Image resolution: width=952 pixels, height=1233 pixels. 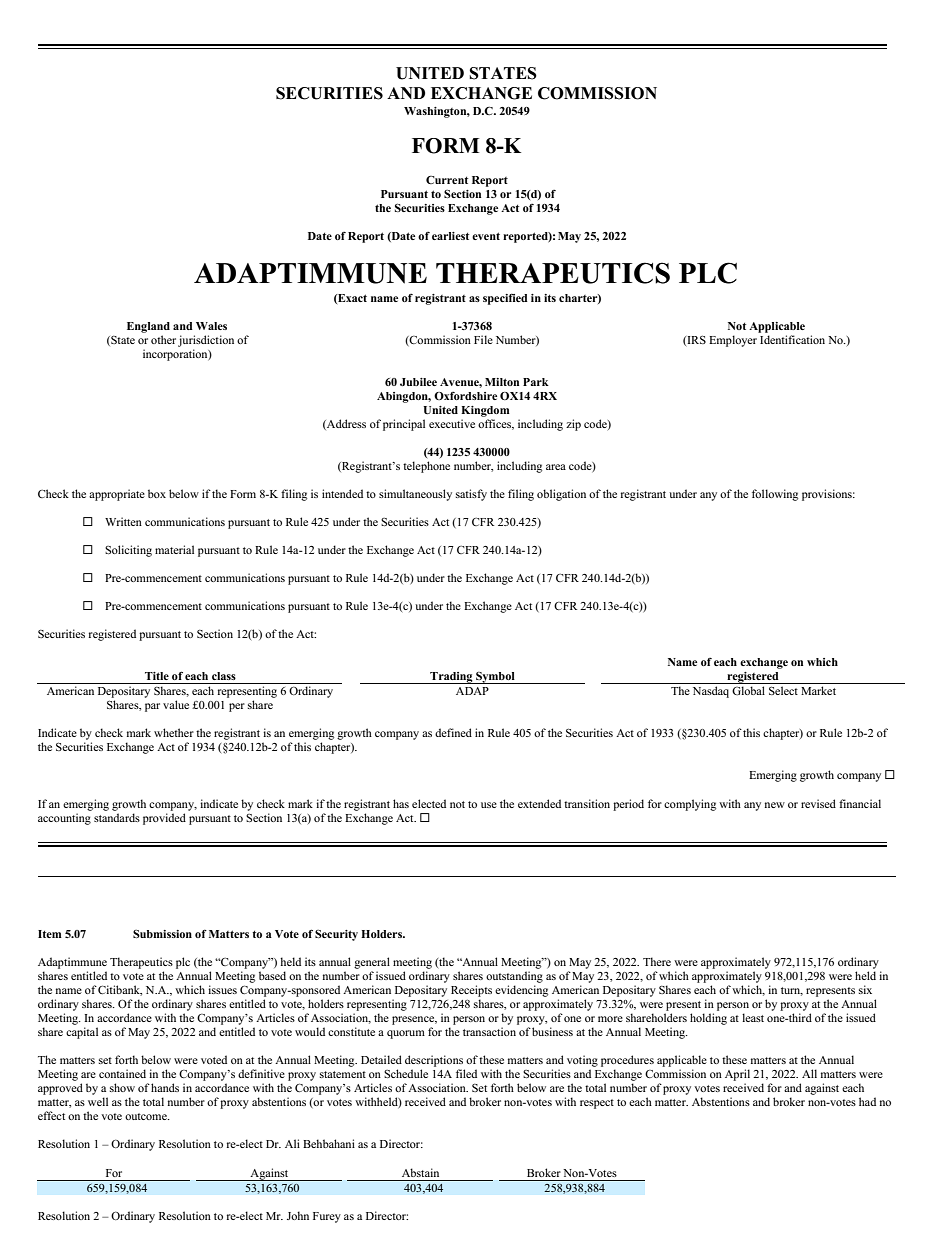 I want to click on use, so click(x=489, y=805).
